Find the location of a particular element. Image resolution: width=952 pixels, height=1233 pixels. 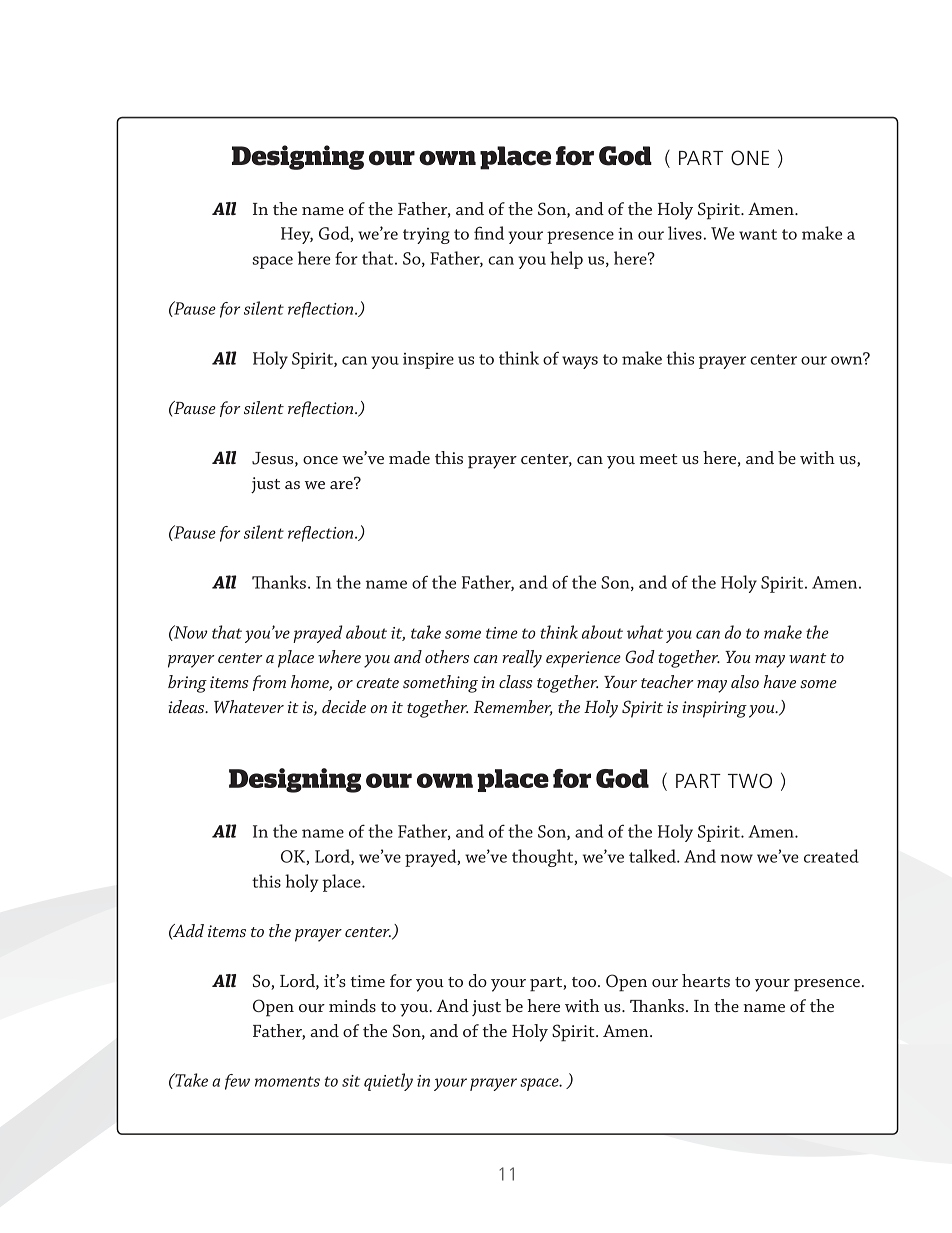

find is located at coordinates (489, 233).
